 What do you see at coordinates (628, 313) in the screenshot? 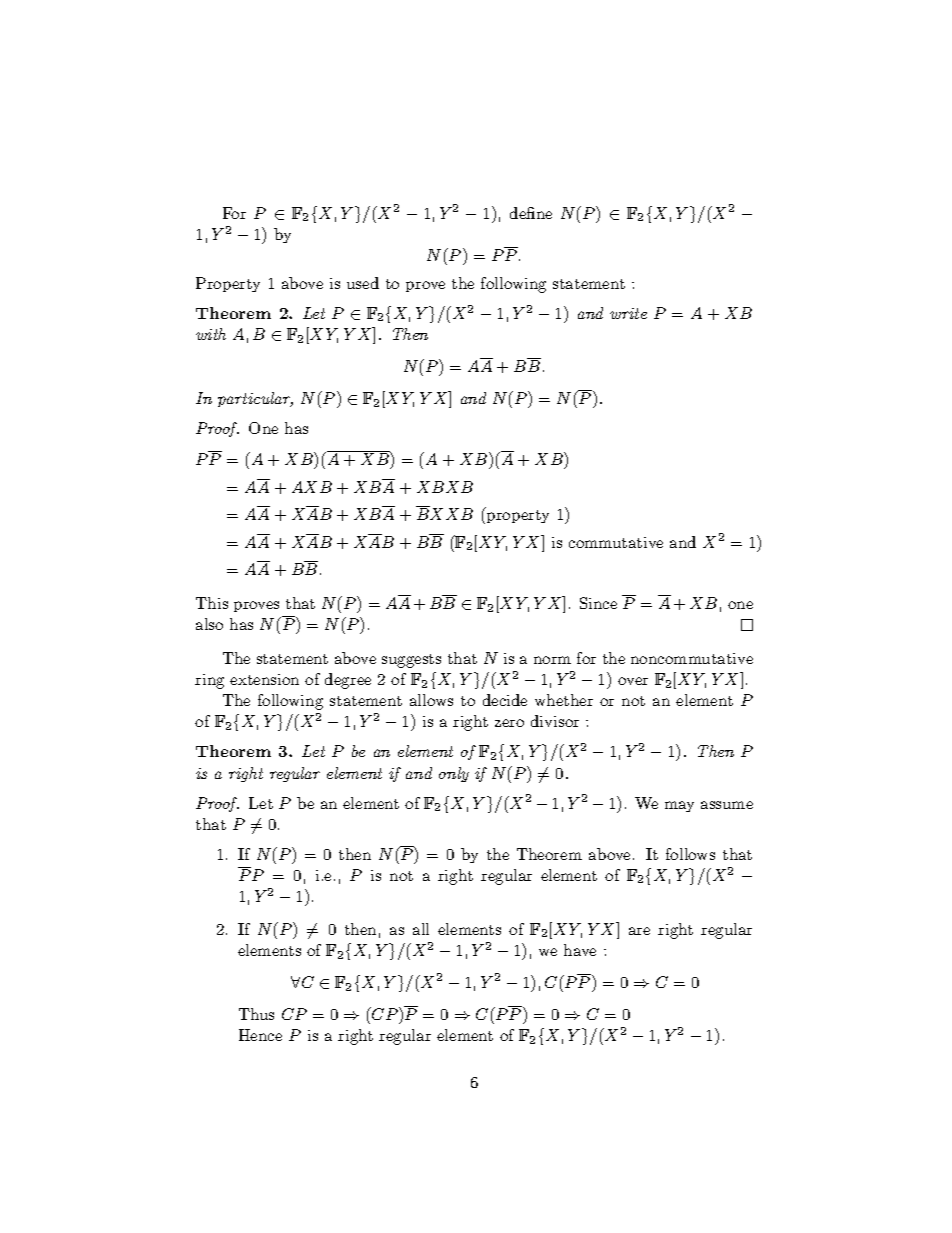
I see `write` at bounding box center [628, 313].
